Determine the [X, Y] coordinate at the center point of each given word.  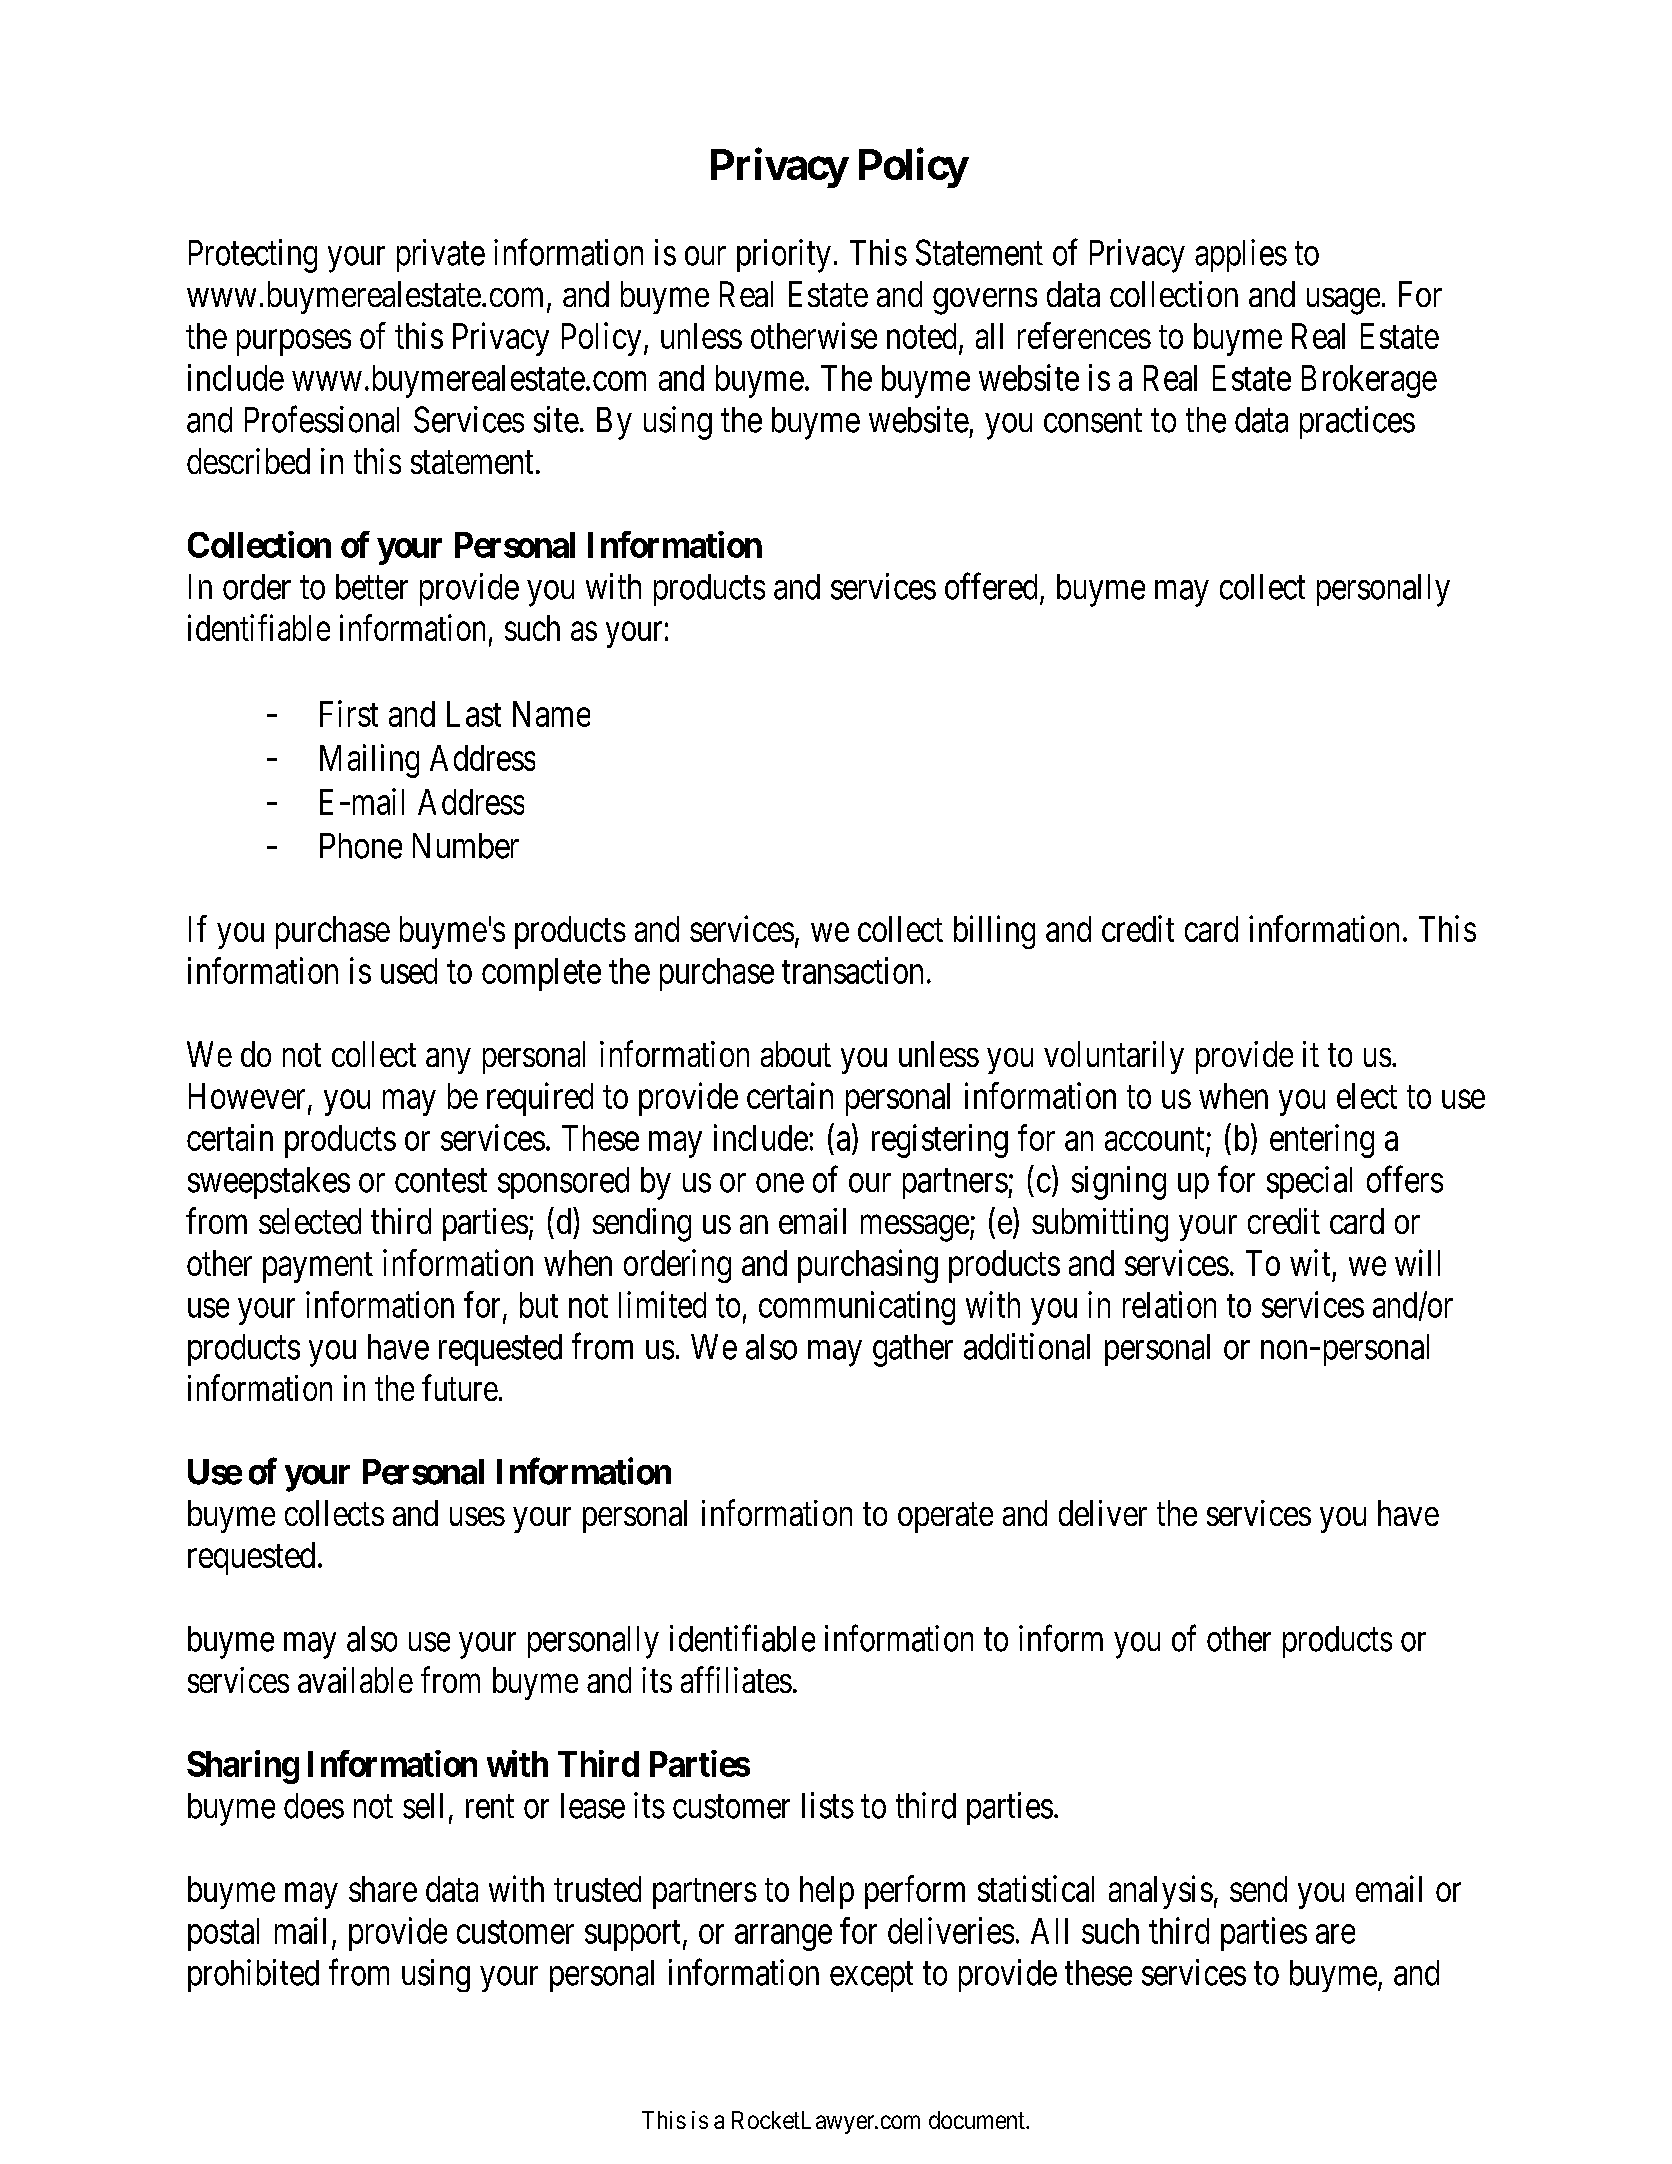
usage [1343, 301]
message [915, 1228]
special [1309, 1182]
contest [441, 1181]
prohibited [253, 1975]
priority [784, 256]
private [441, 255]
